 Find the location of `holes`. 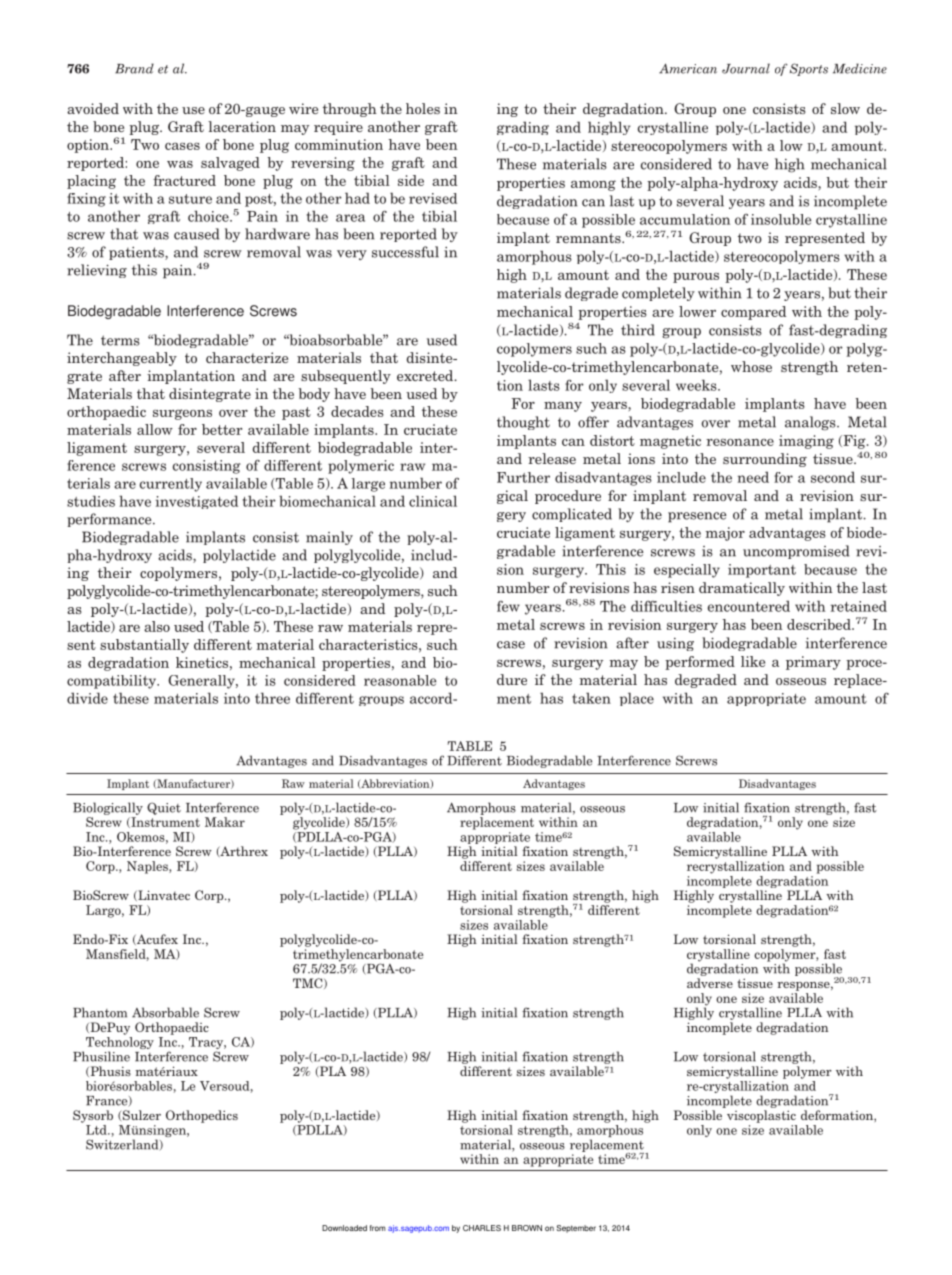

holes is located at coordinates (423, 108).
